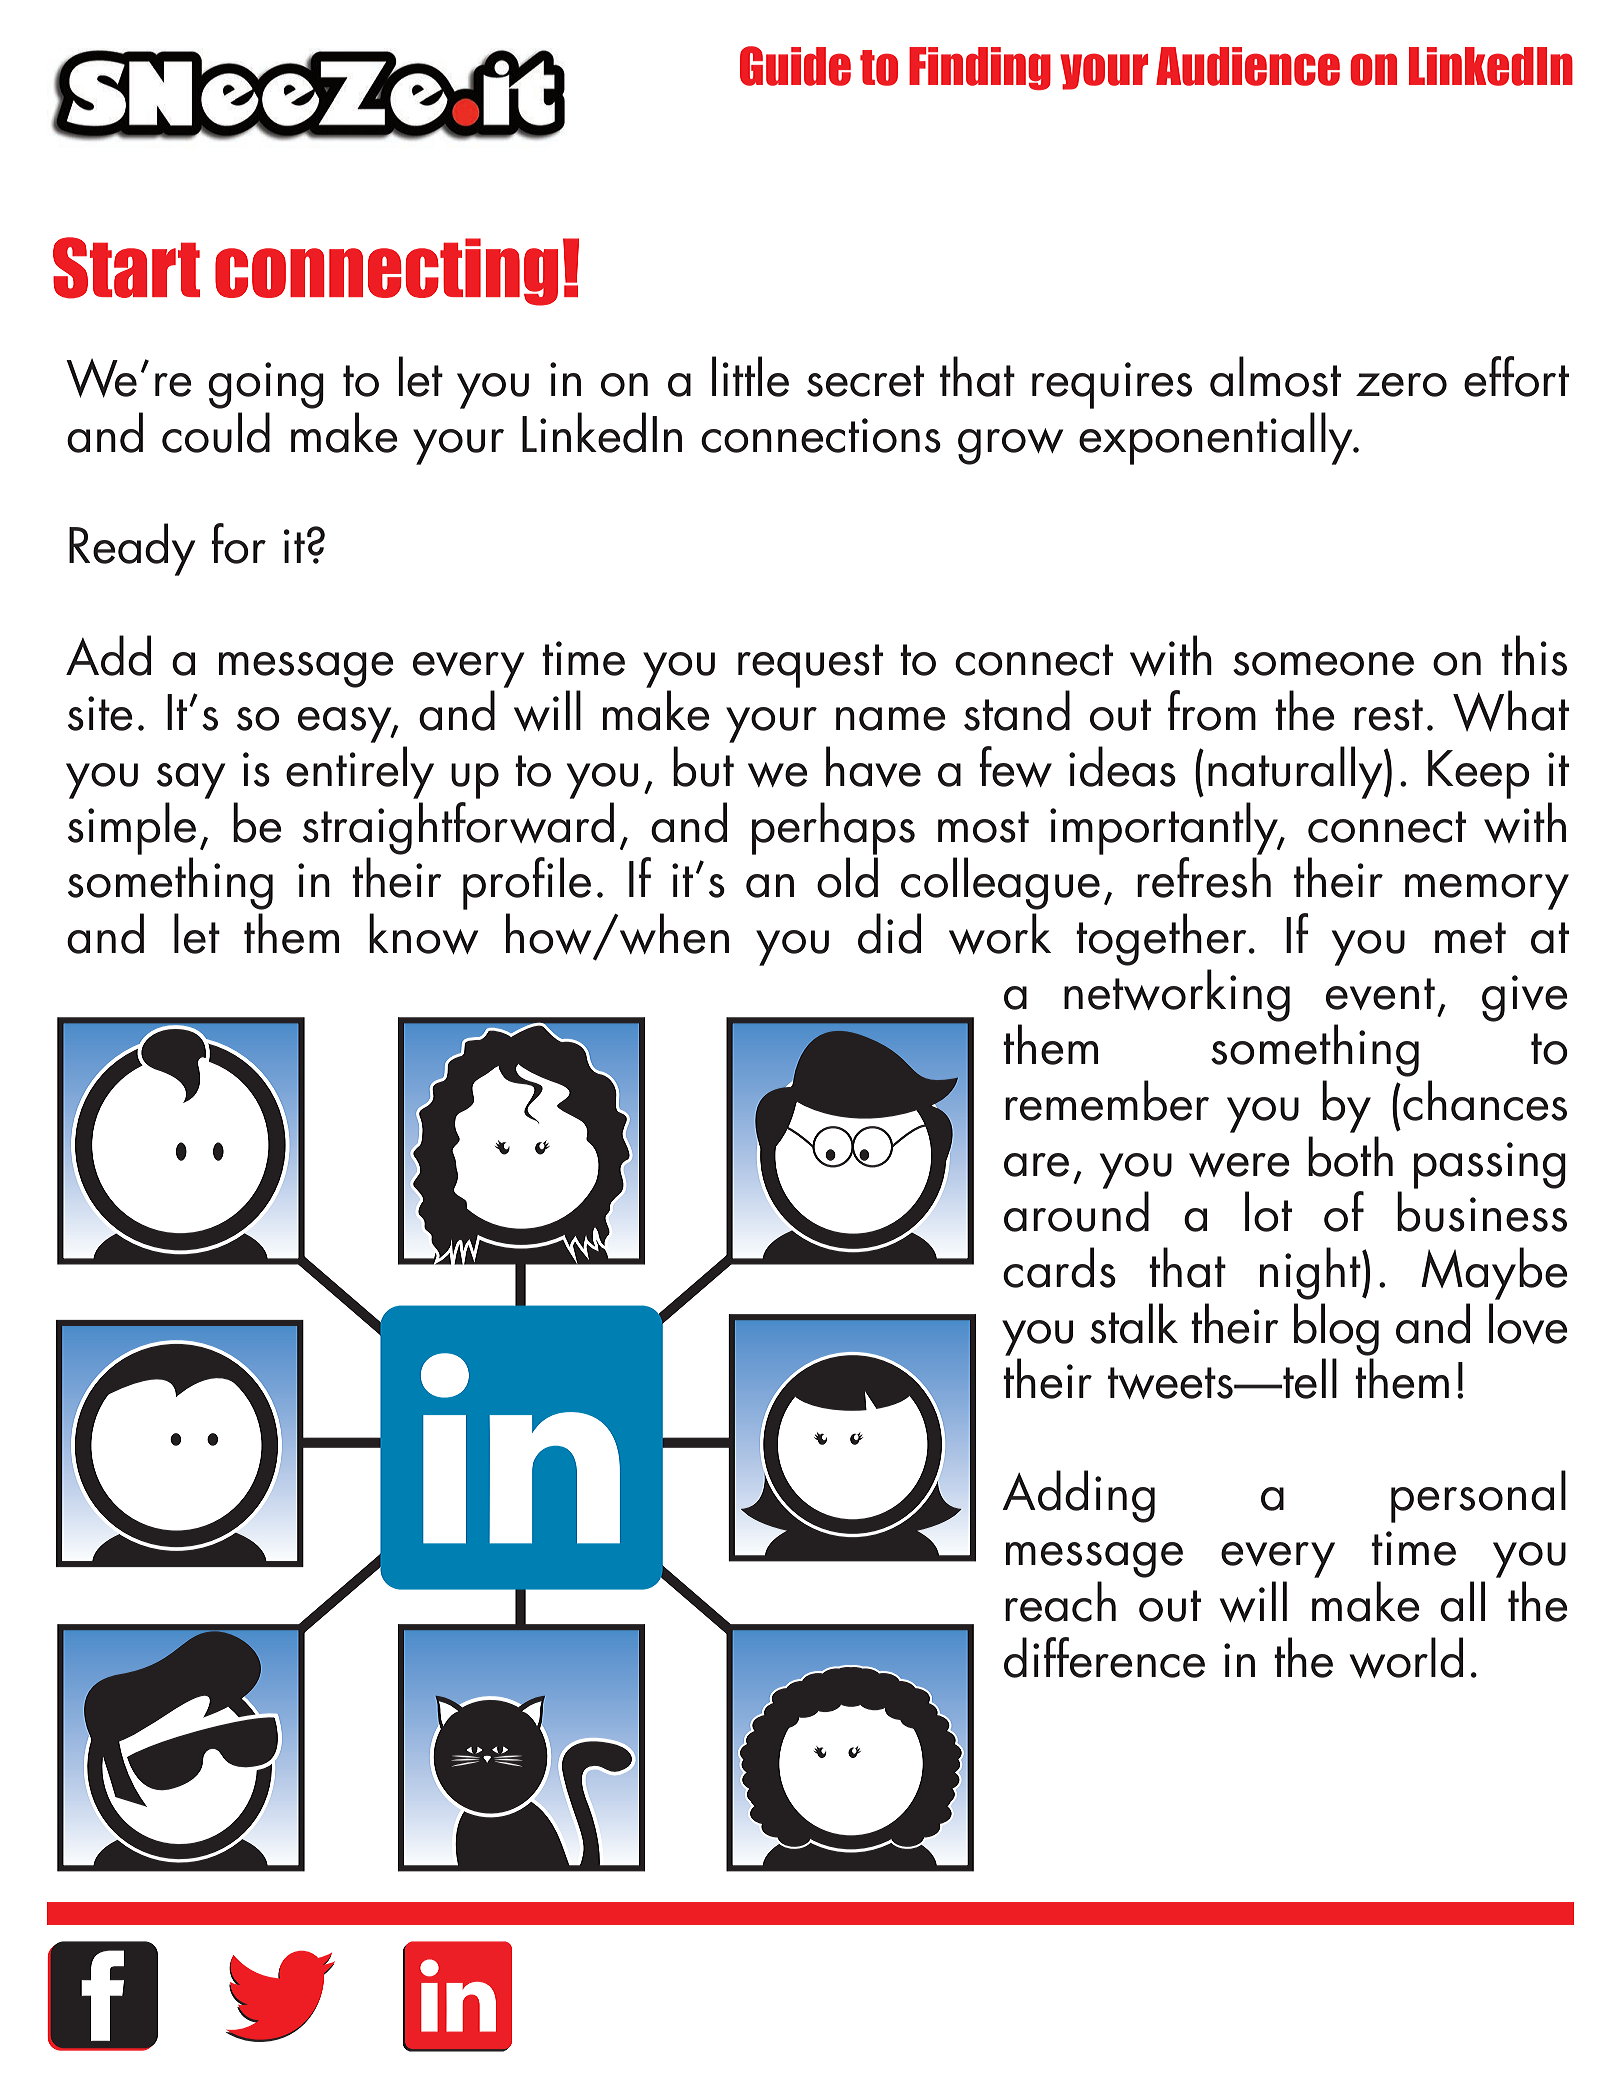 The width and height of the screenshot is (1622, 2099). I want to click on world, so click(1406, 1657).
